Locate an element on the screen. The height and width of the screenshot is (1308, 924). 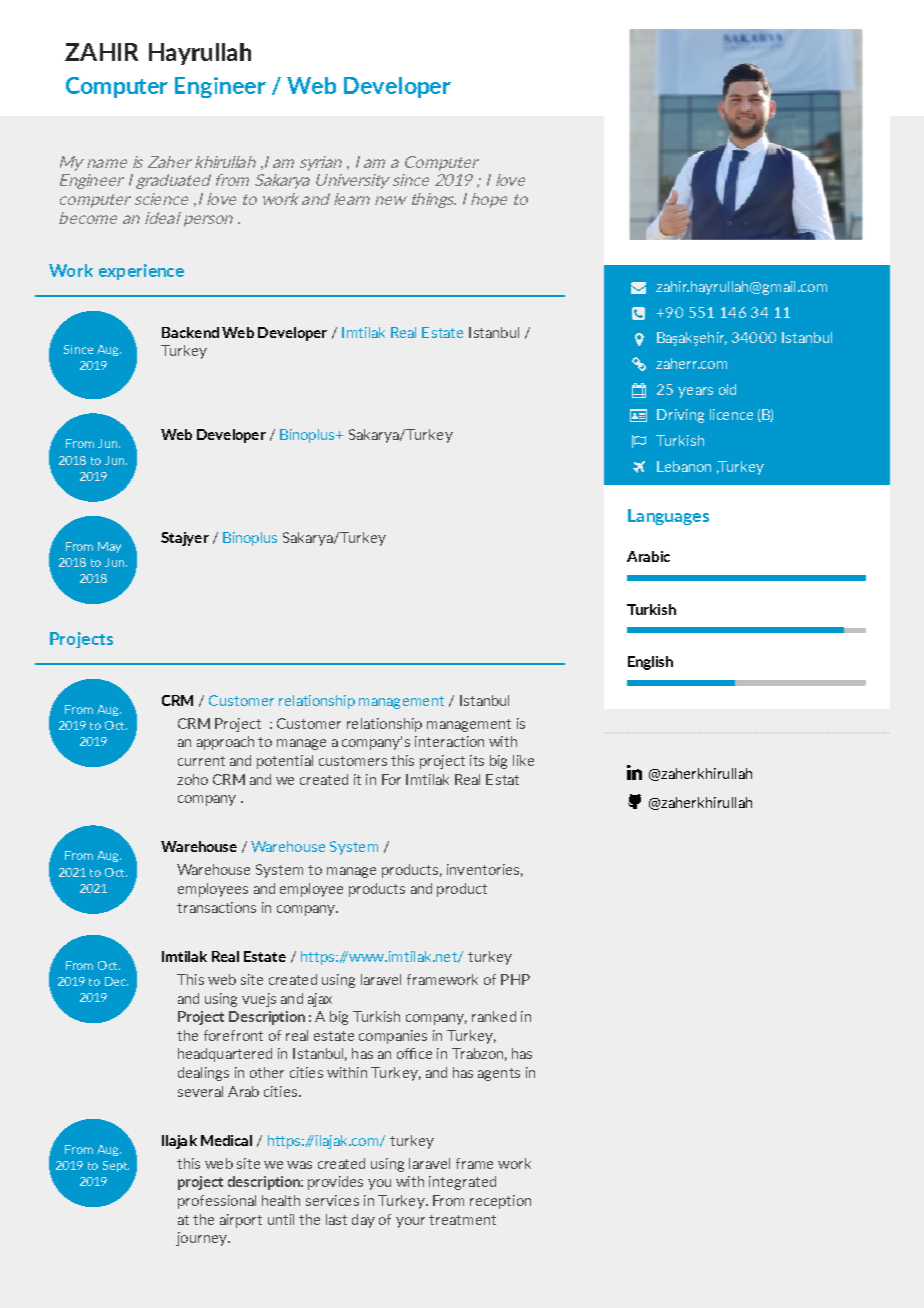
English is located at coordinates (650, 663).
